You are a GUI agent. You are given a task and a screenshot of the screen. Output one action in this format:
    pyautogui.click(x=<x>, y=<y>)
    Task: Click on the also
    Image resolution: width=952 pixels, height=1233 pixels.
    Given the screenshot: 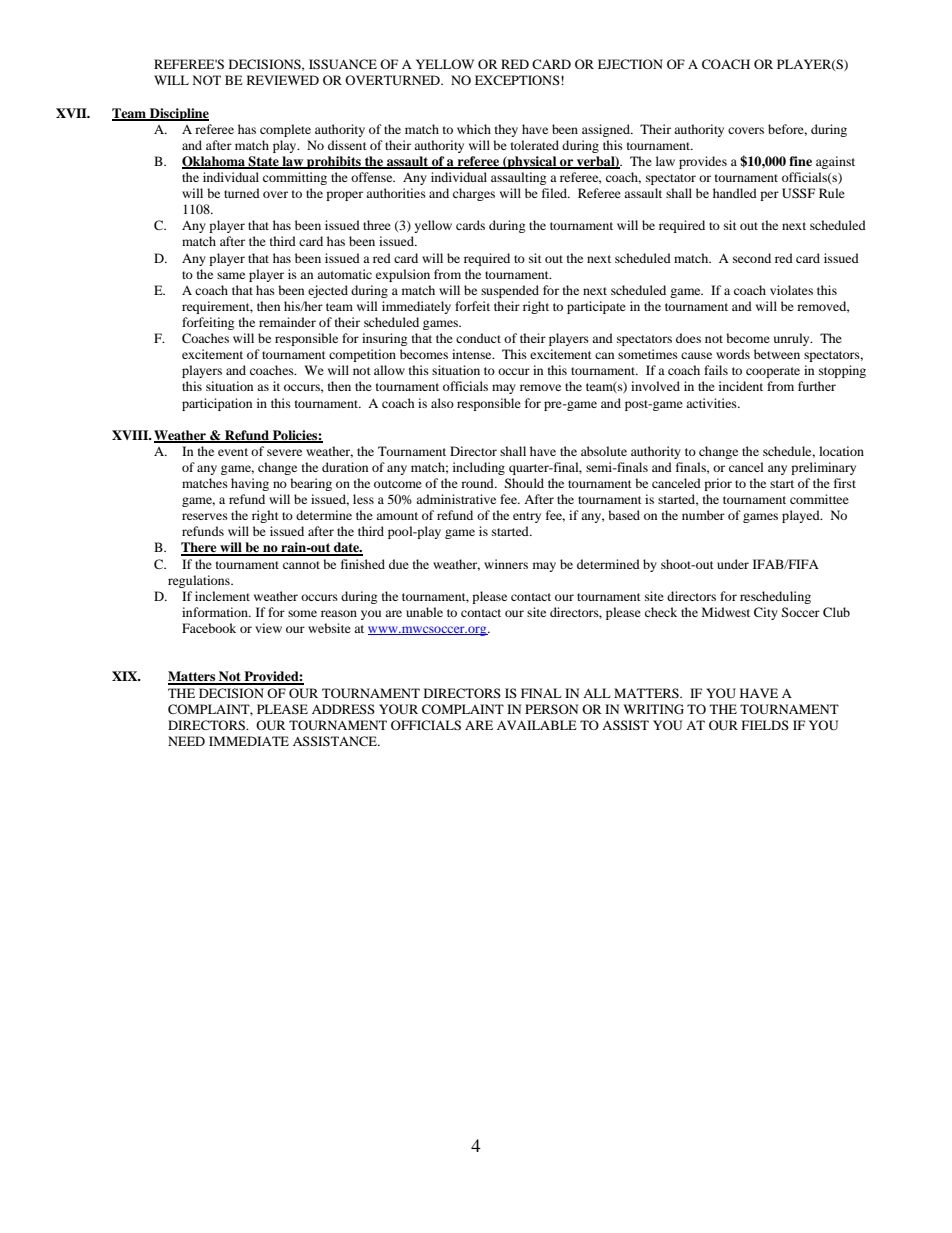 What is the action you would take?
    pyautogui.click(x=442, y=403)
